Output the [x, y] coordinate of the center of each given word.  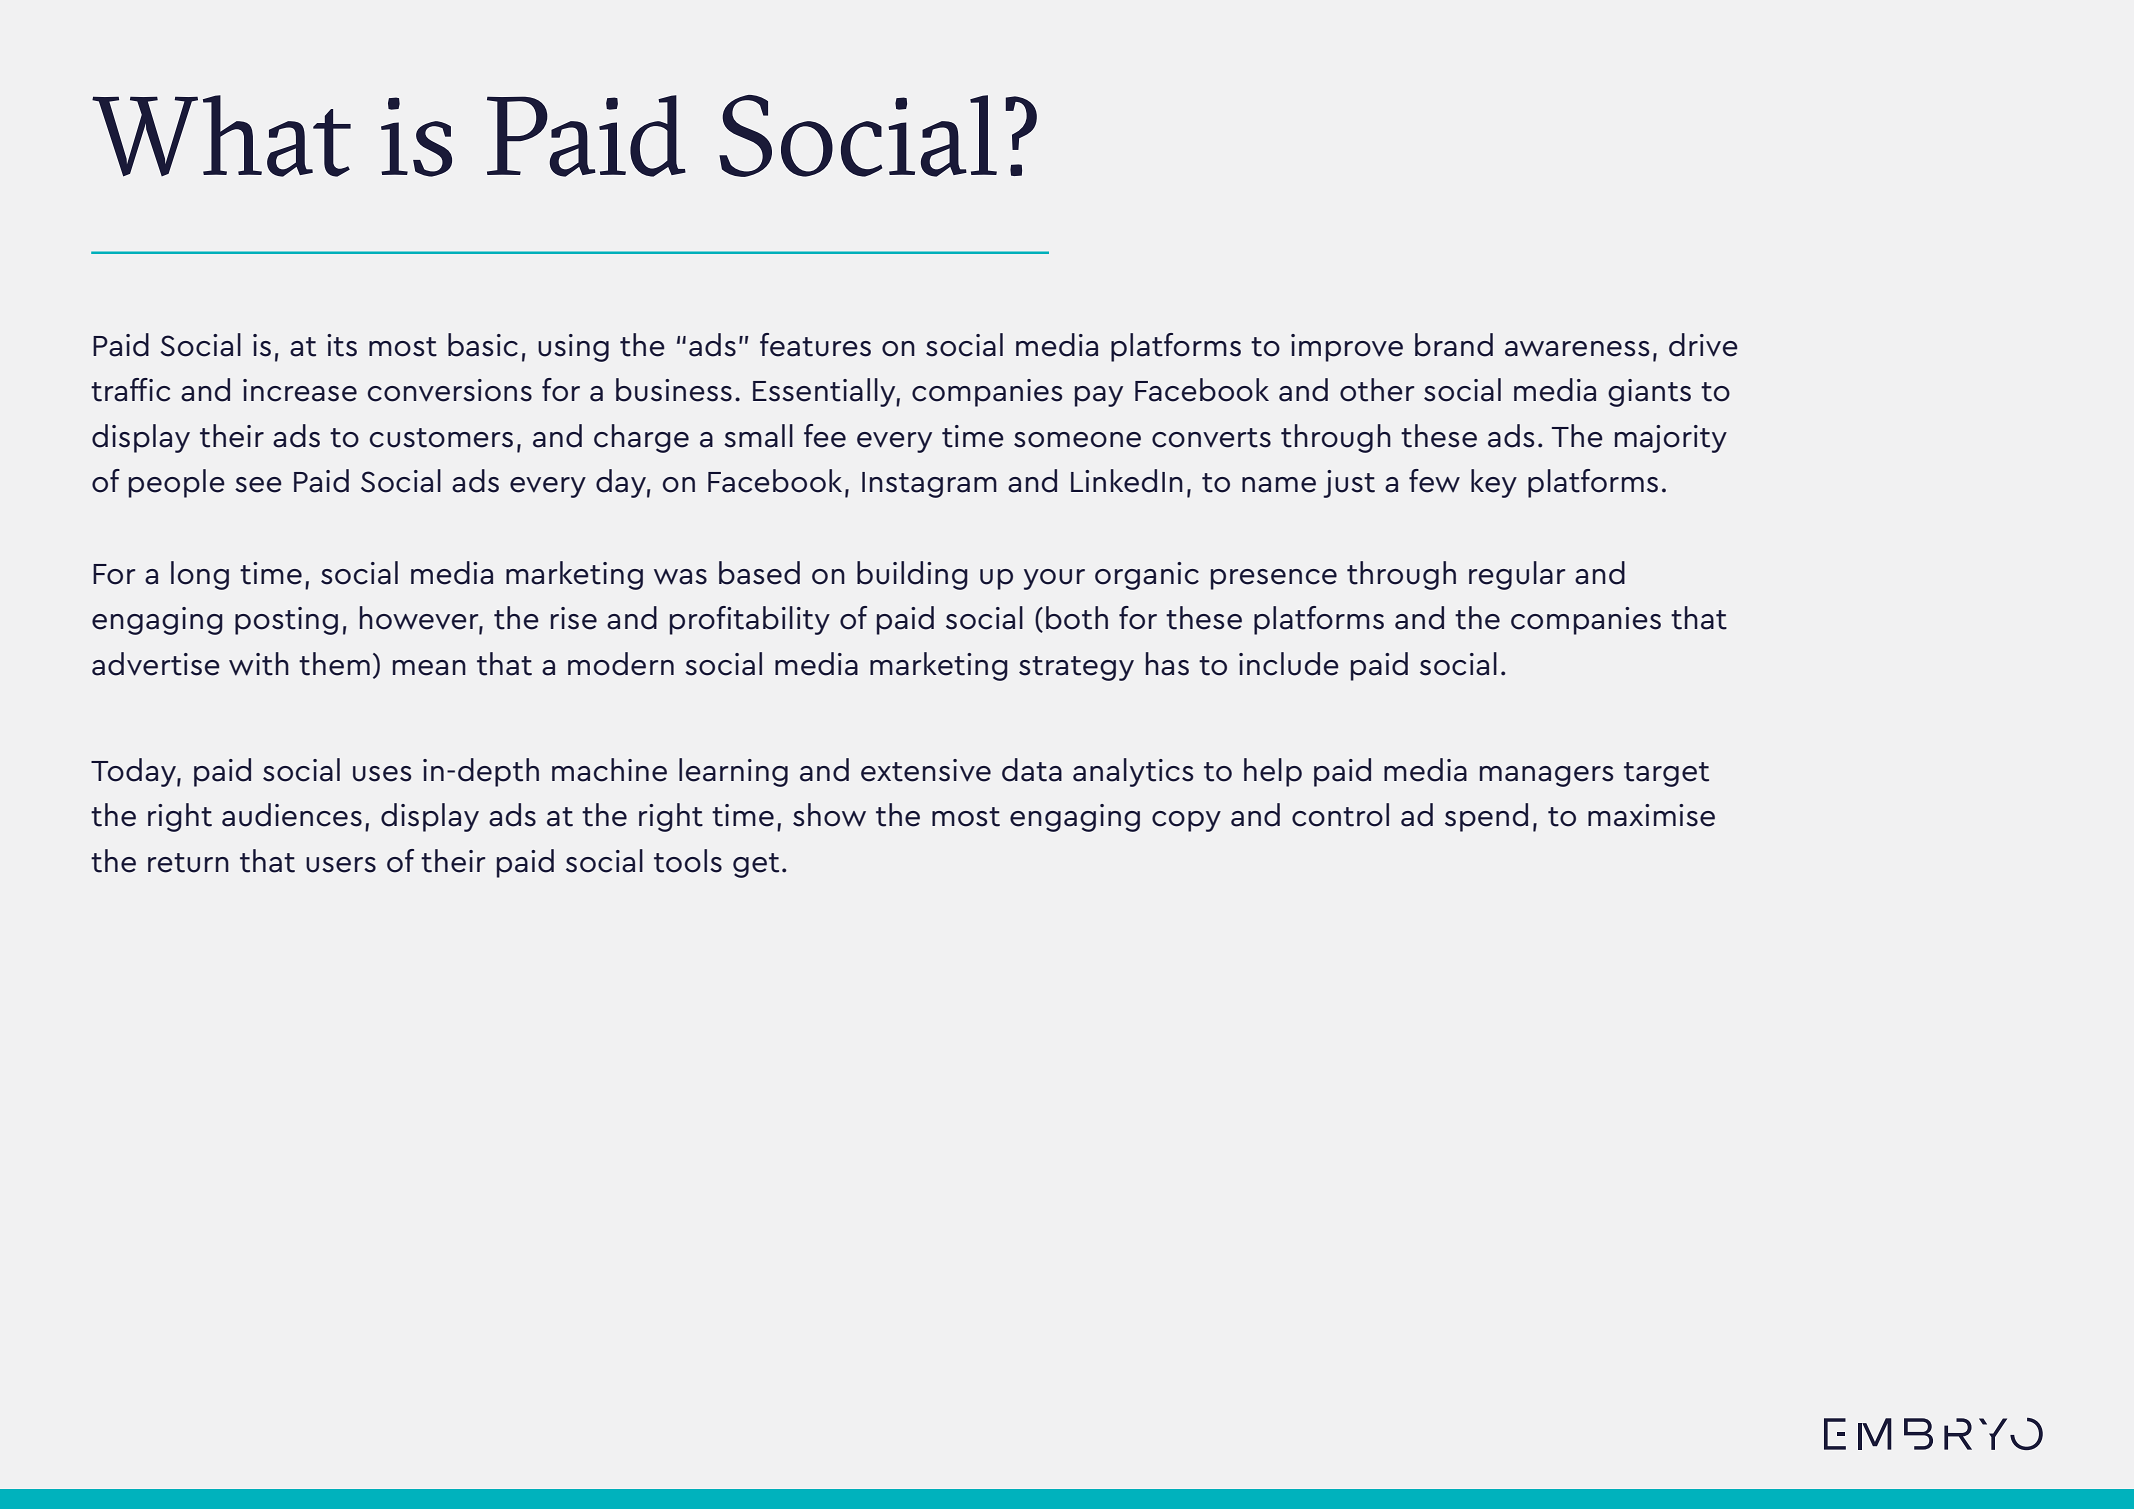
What [221, 136]
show [829, 815]
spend [1486, 817]
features [815, 345]
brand [1454, 345]
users [341, 865]
